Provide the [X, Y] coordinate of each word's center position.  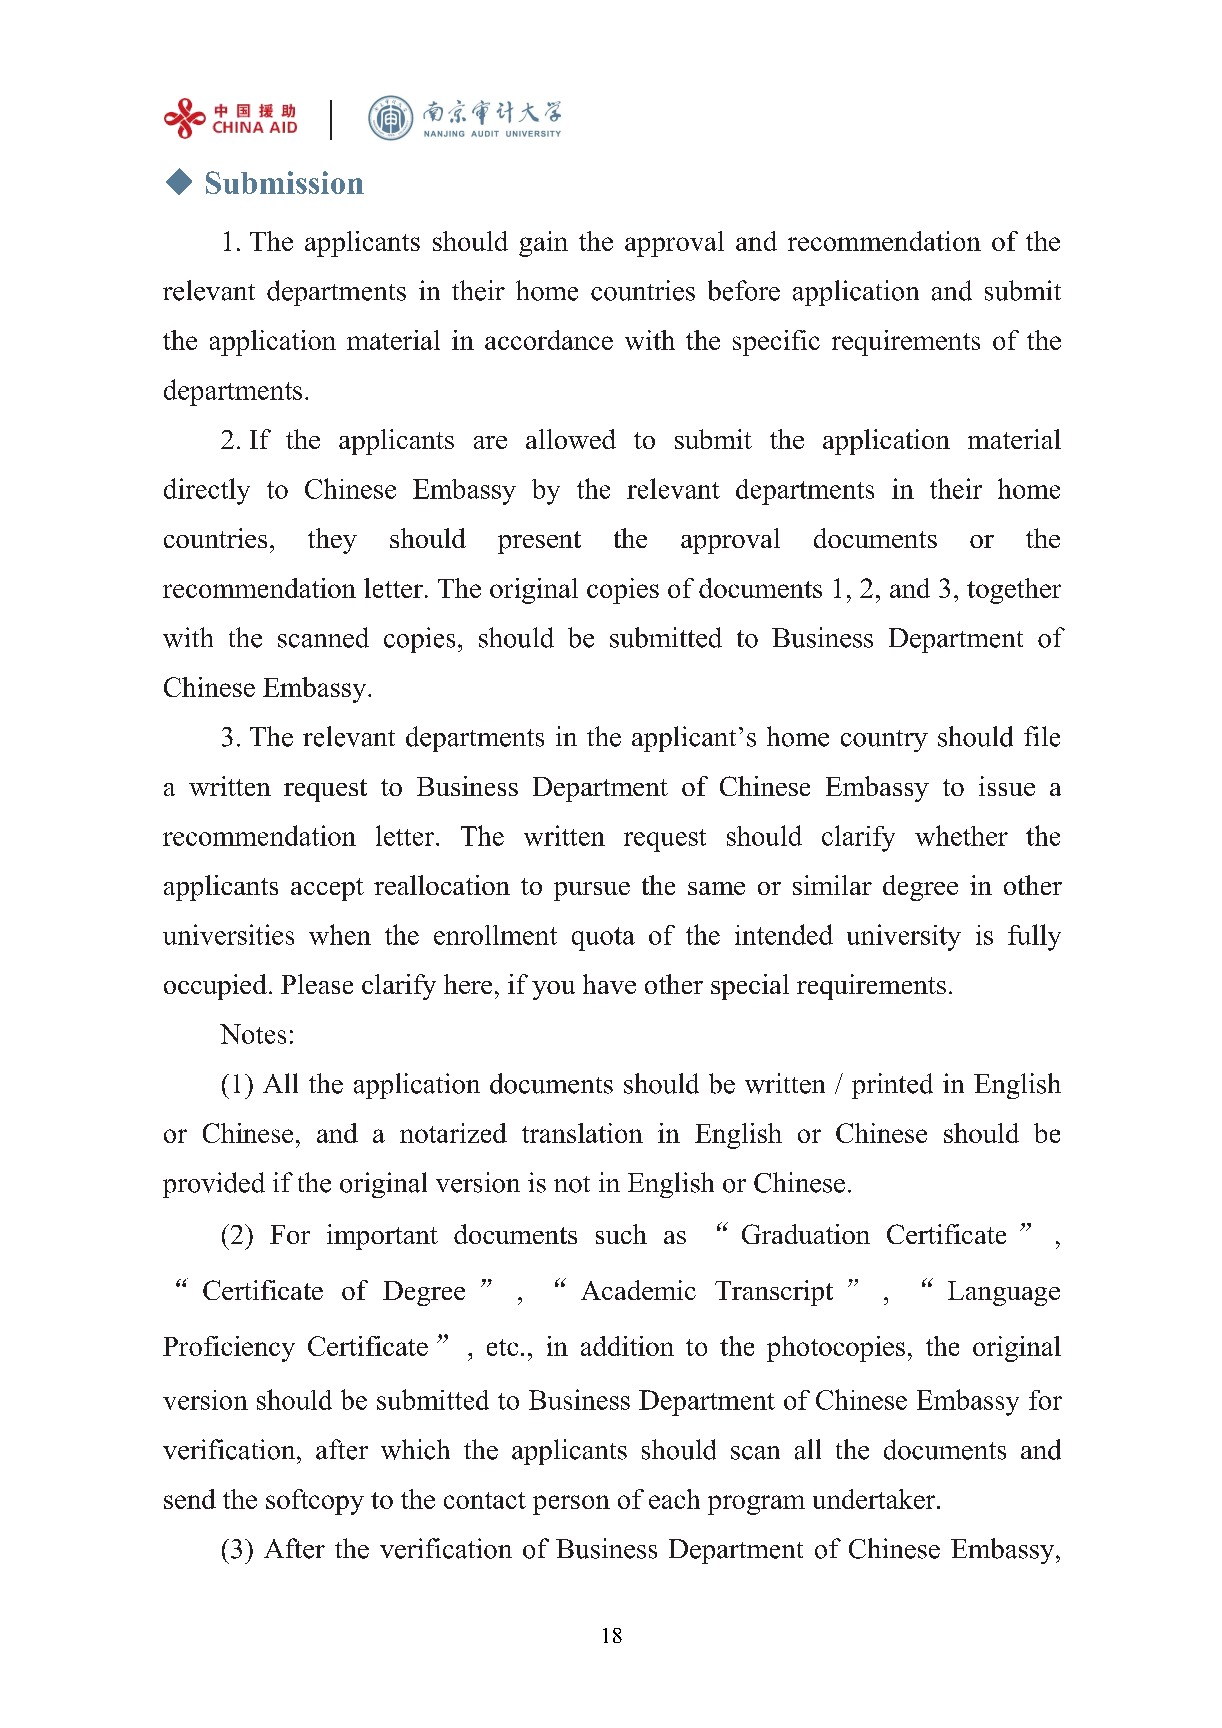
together [1014, 591]
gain [543, 244]
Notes [253, 1034]
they [332, 541]
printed [892, 1086]
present [539, 542]
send [190, 1499]
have [609, 984]
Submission [285, 182]
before [744, 290]
